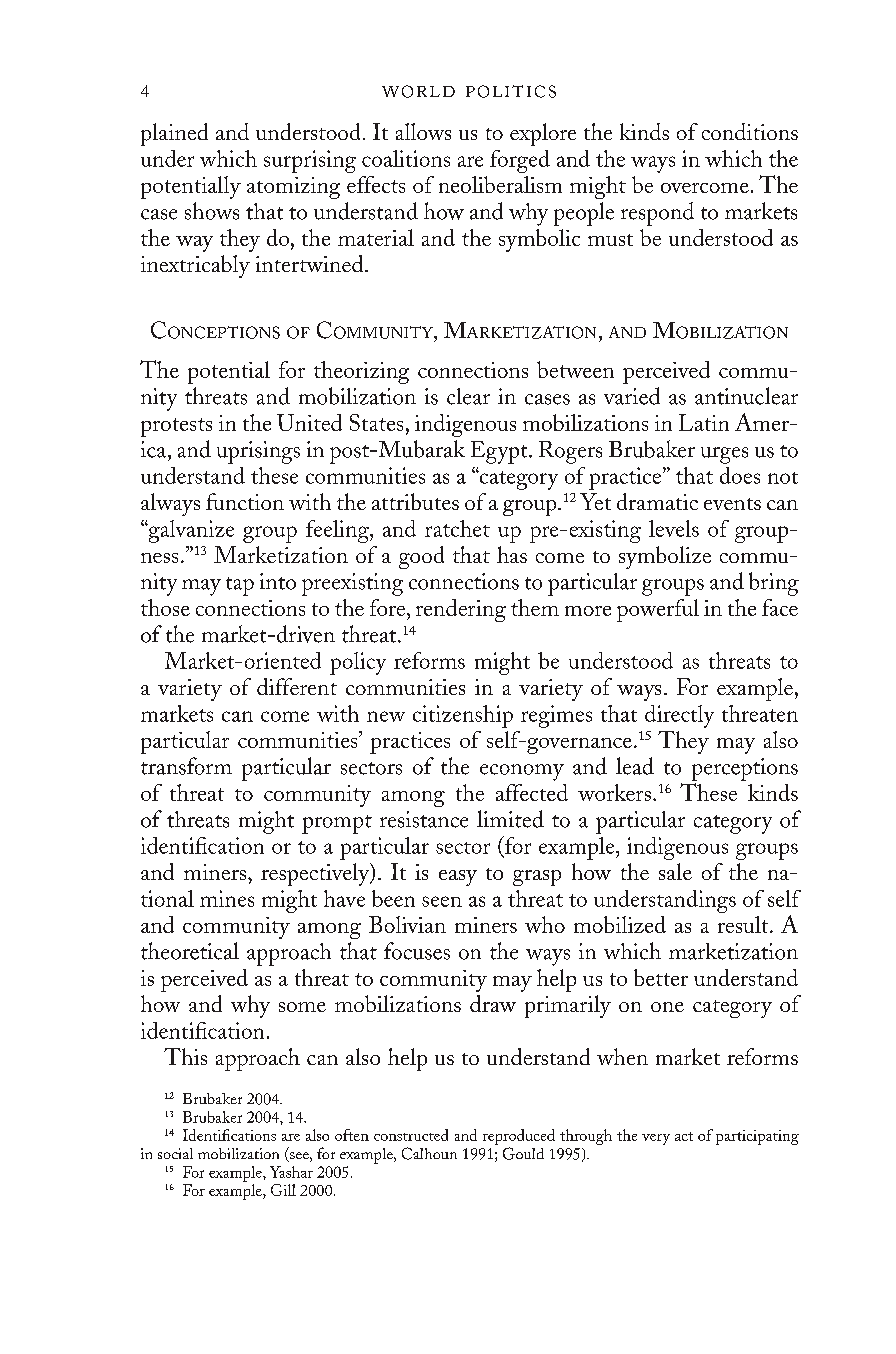 The height and width of the screenshot is (1354, 896). What do you see at coordinates (429, 1153) in the screenshot?
I see `Calhoun` at bounding box center [429, 1153].
